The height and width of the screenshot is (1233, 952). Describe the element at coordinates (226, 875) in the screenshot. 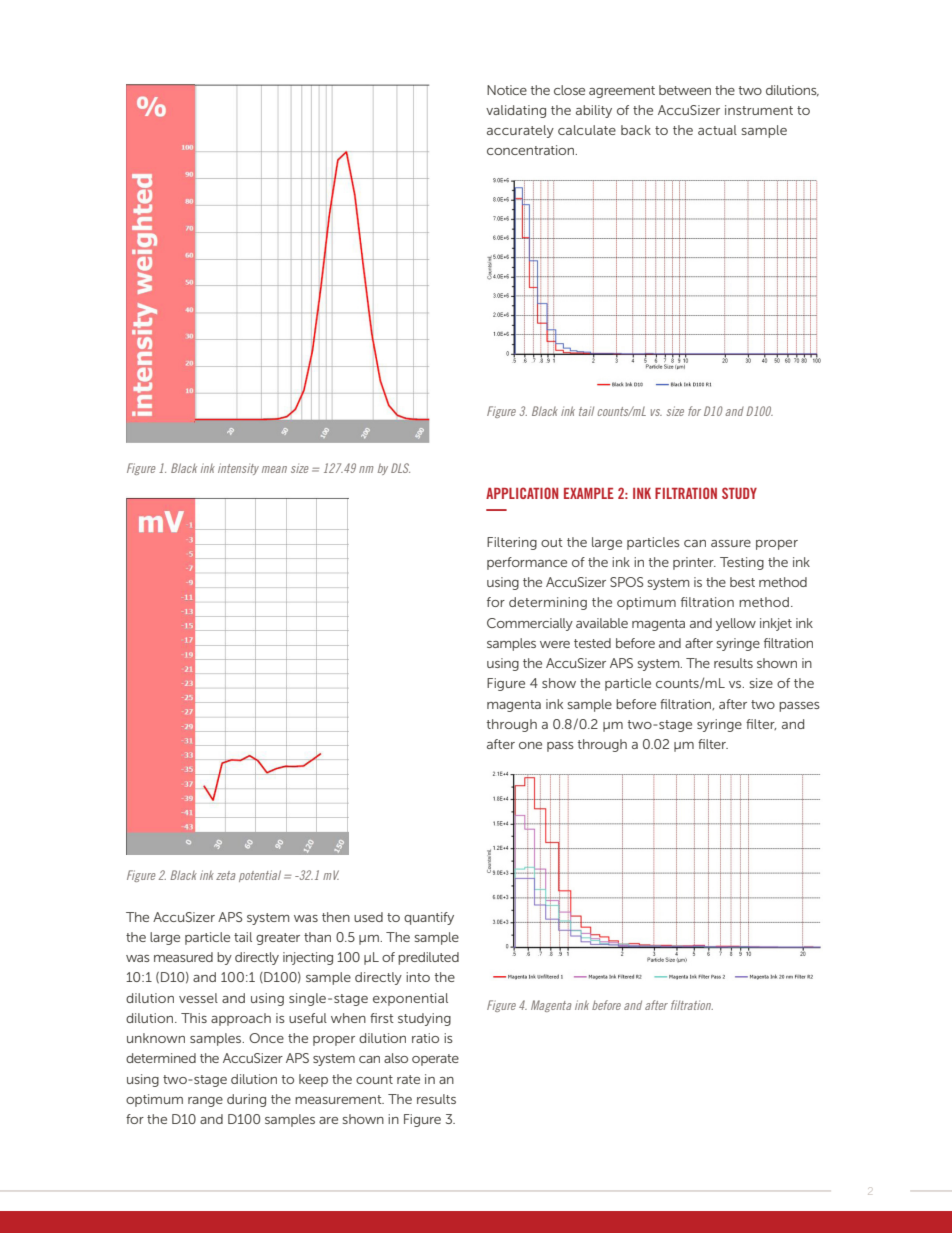

I see `zeta` at that location.
